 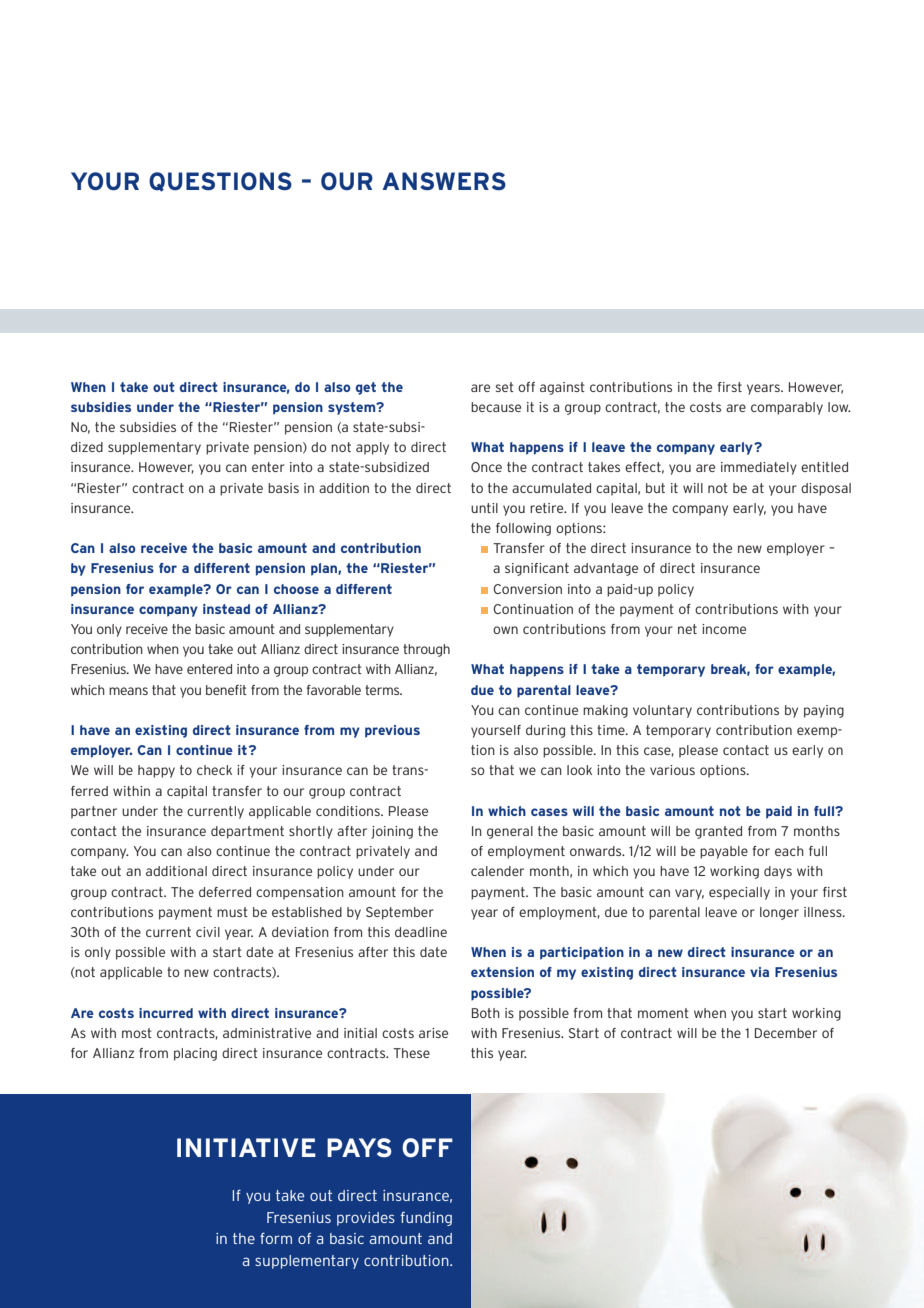 What do you see at coordinates (226, 609) in the document?
I see `instead` at bounding box center [226, 609].
